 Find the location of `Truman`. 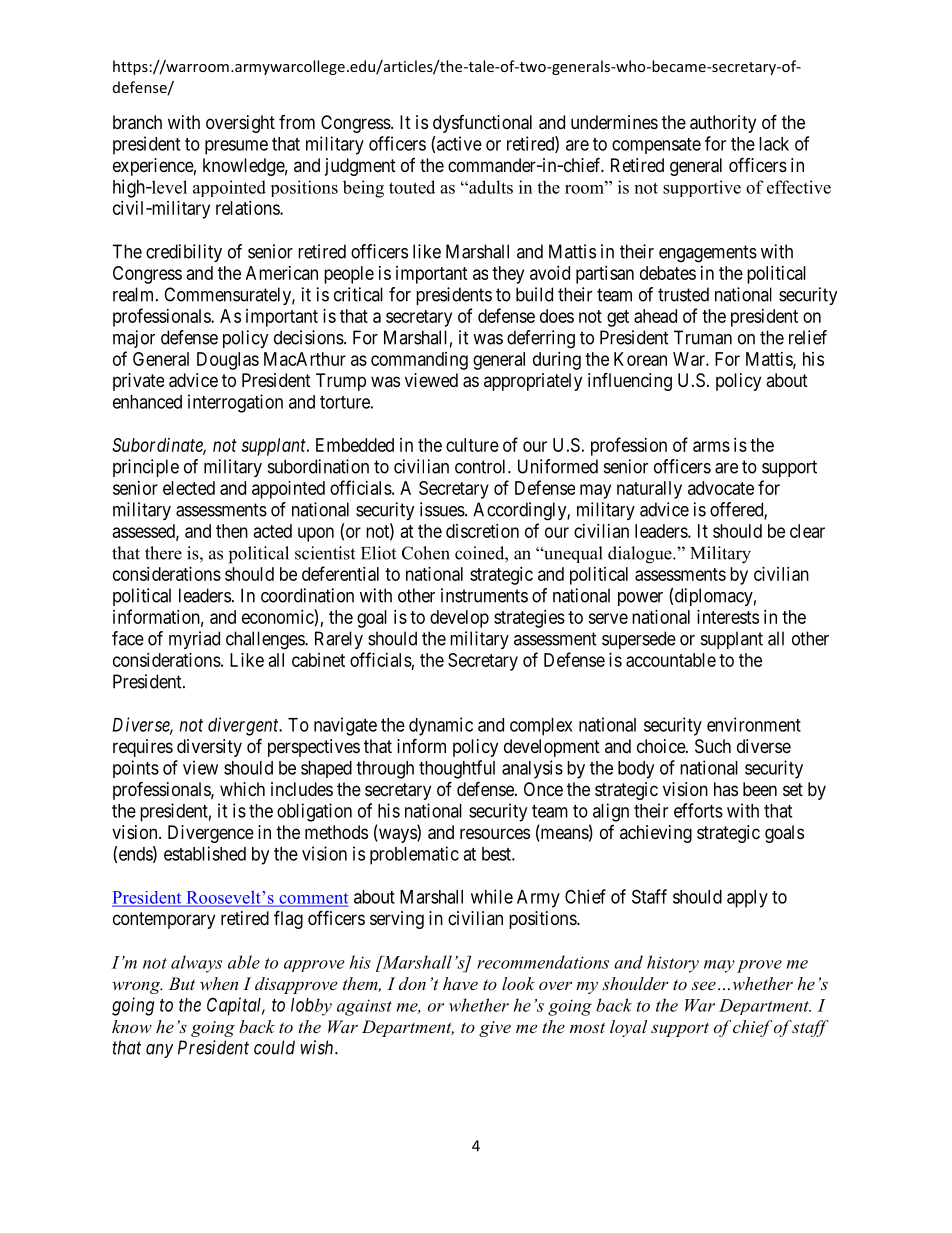

Truman is located at coordinates (703, 337).
